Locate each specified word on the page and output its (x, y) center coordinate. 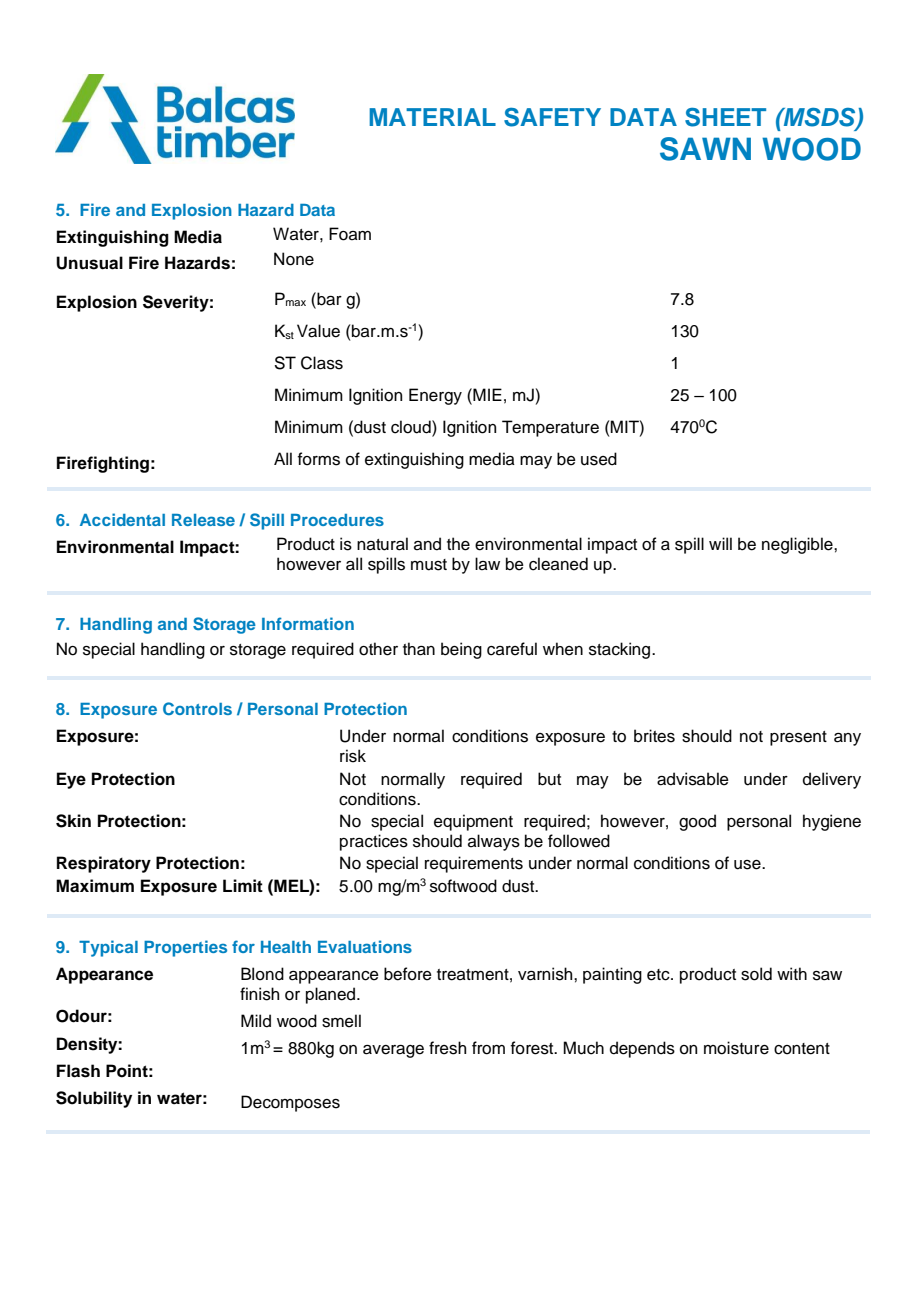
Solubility (94, 1099)
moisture (736, 1048)
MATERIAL (432, 117)
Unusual (89, 263)
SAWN (705, 149)
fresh (447, 1048)
